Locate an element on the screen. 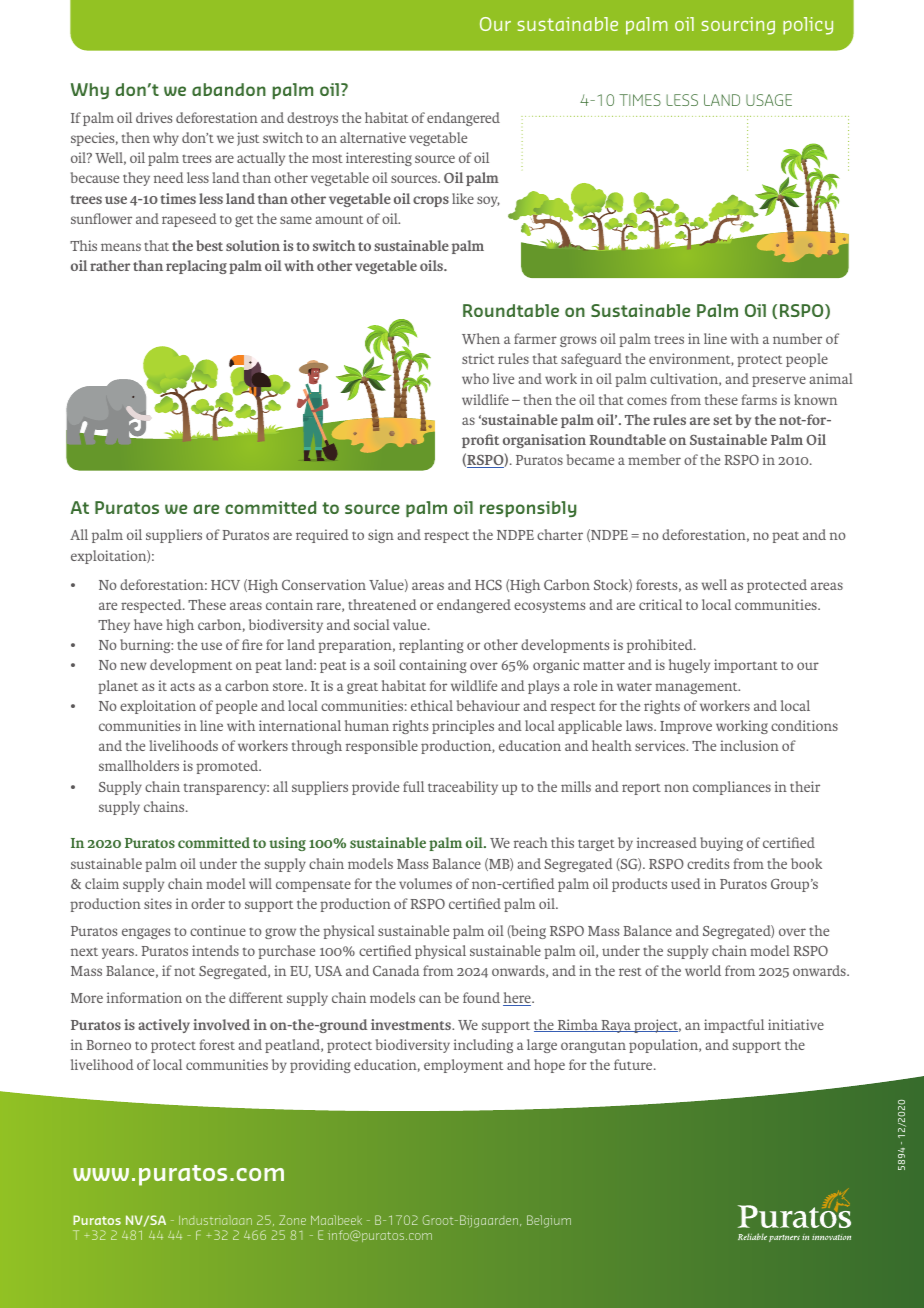 The image size is (924, 1308). alternative is located at coordinates (373, 137).
